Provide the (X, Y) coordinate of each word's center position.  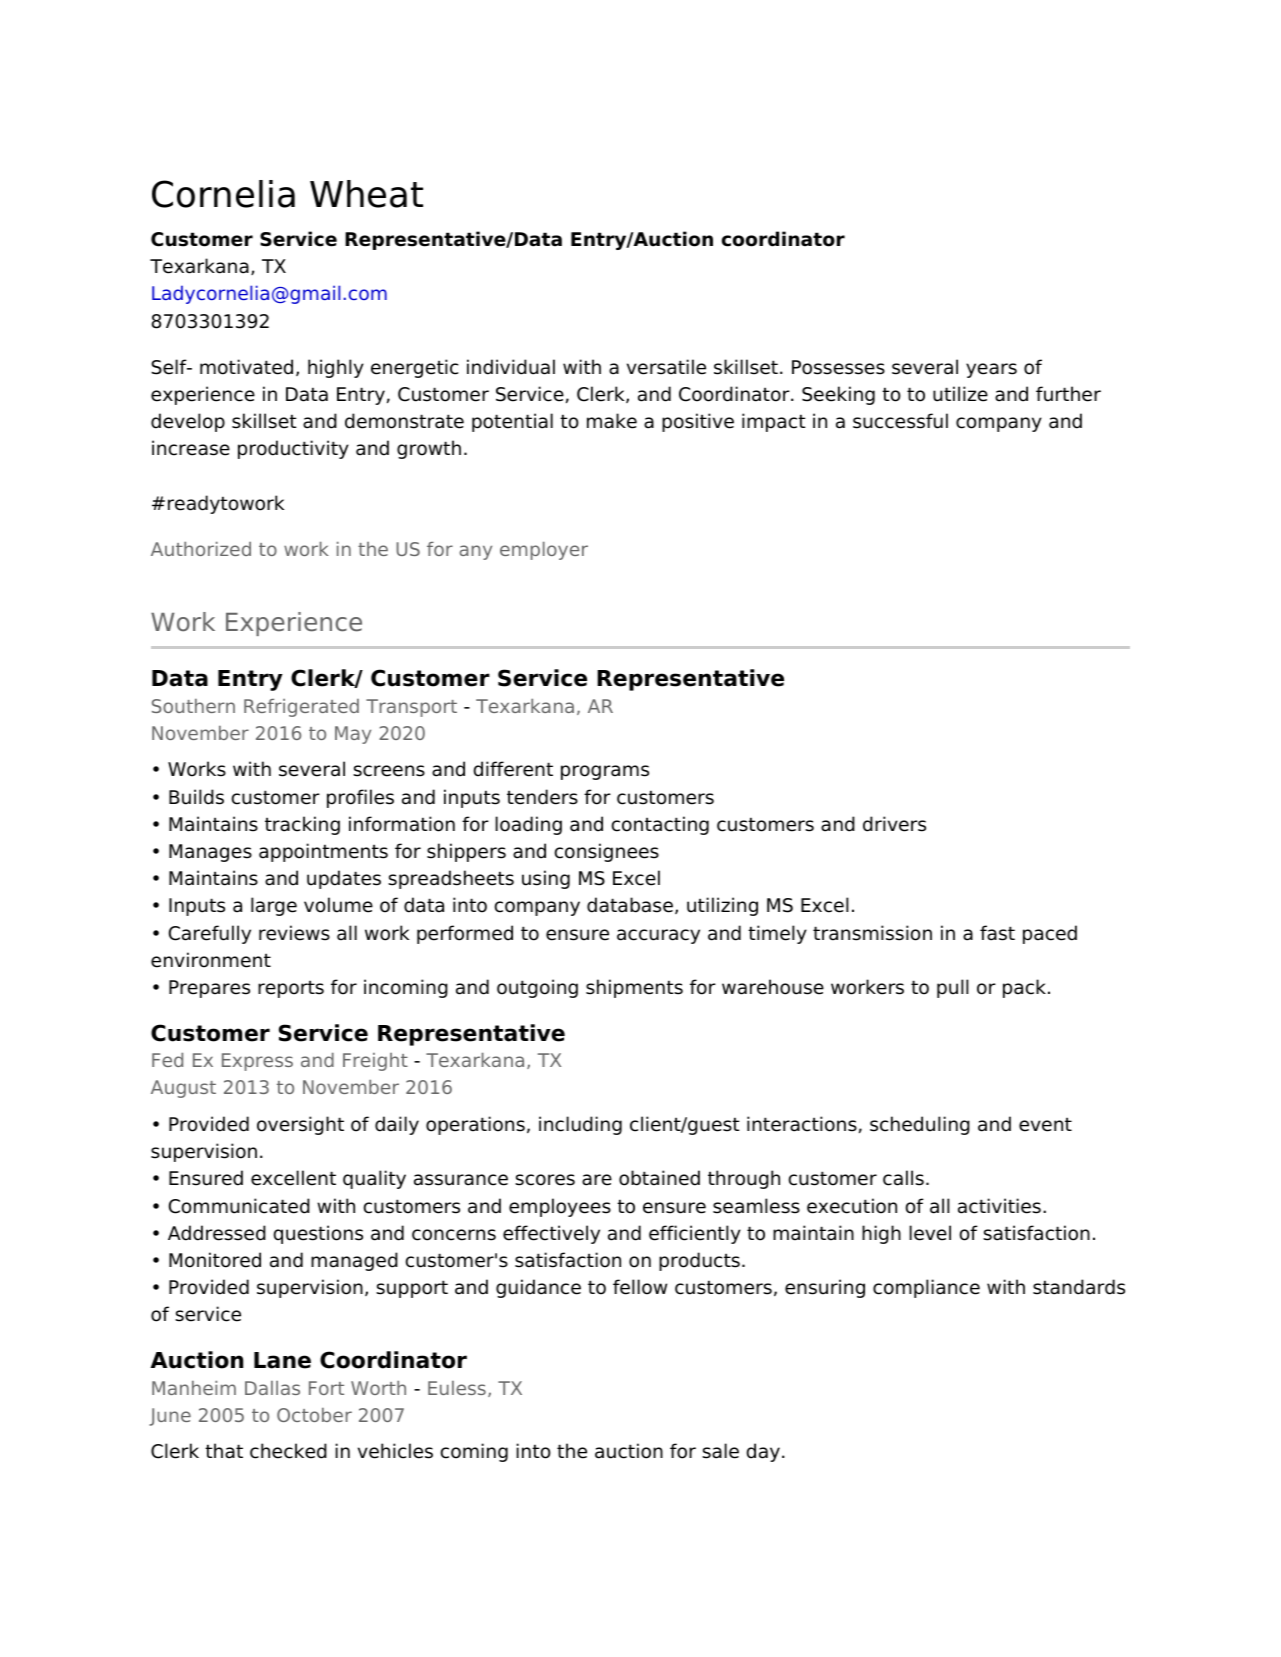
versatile (666, 367)
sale (720, 1451)
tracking (302, 825)
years (991, 370)
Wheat (366, 194)
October (314, 1415)
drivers (894, 824)
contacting (660, 825)
